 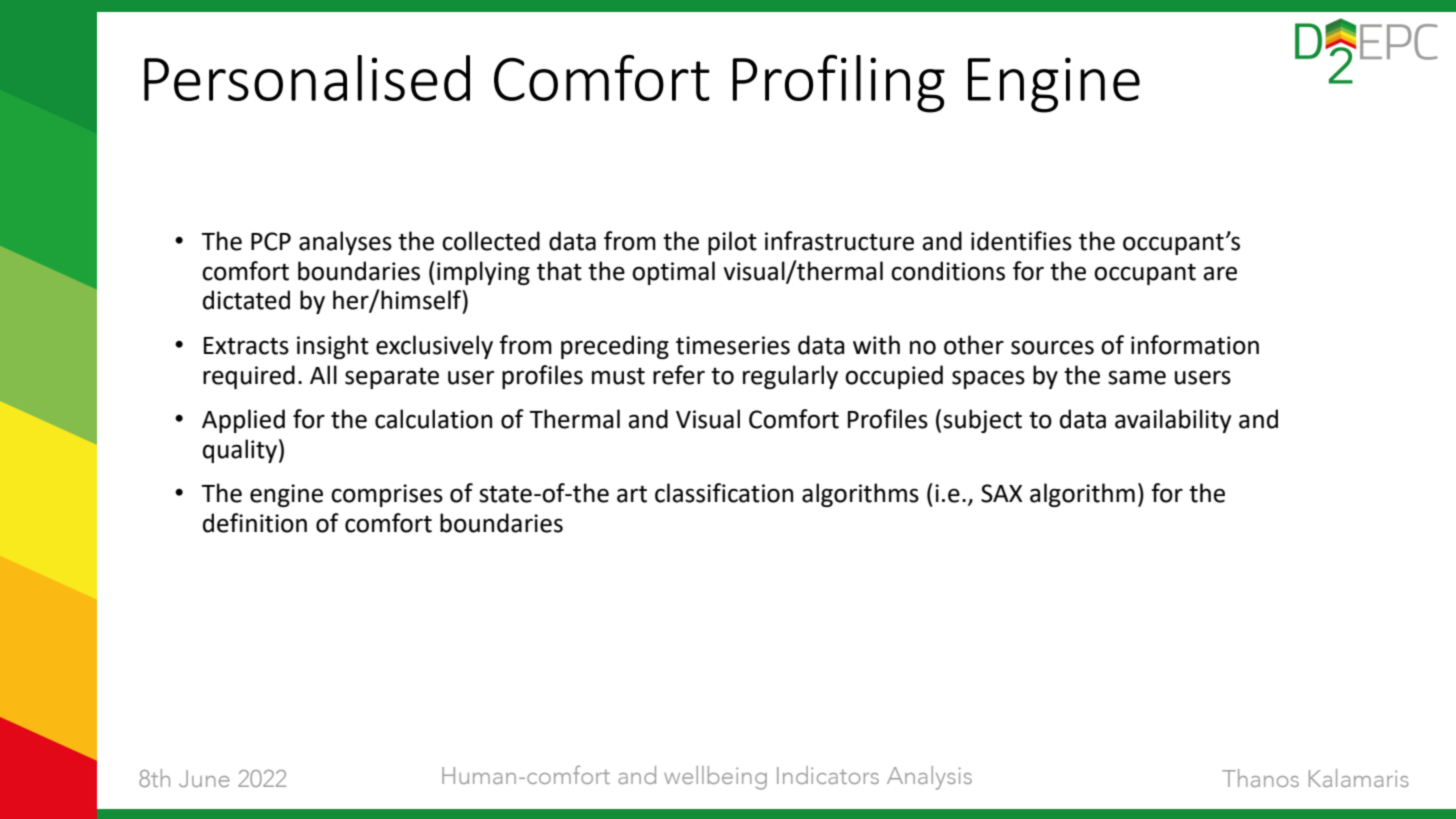 What do you see at coordinates (307, 78) in the page?
I see `Personalised` at bounding box center [307, 78].
